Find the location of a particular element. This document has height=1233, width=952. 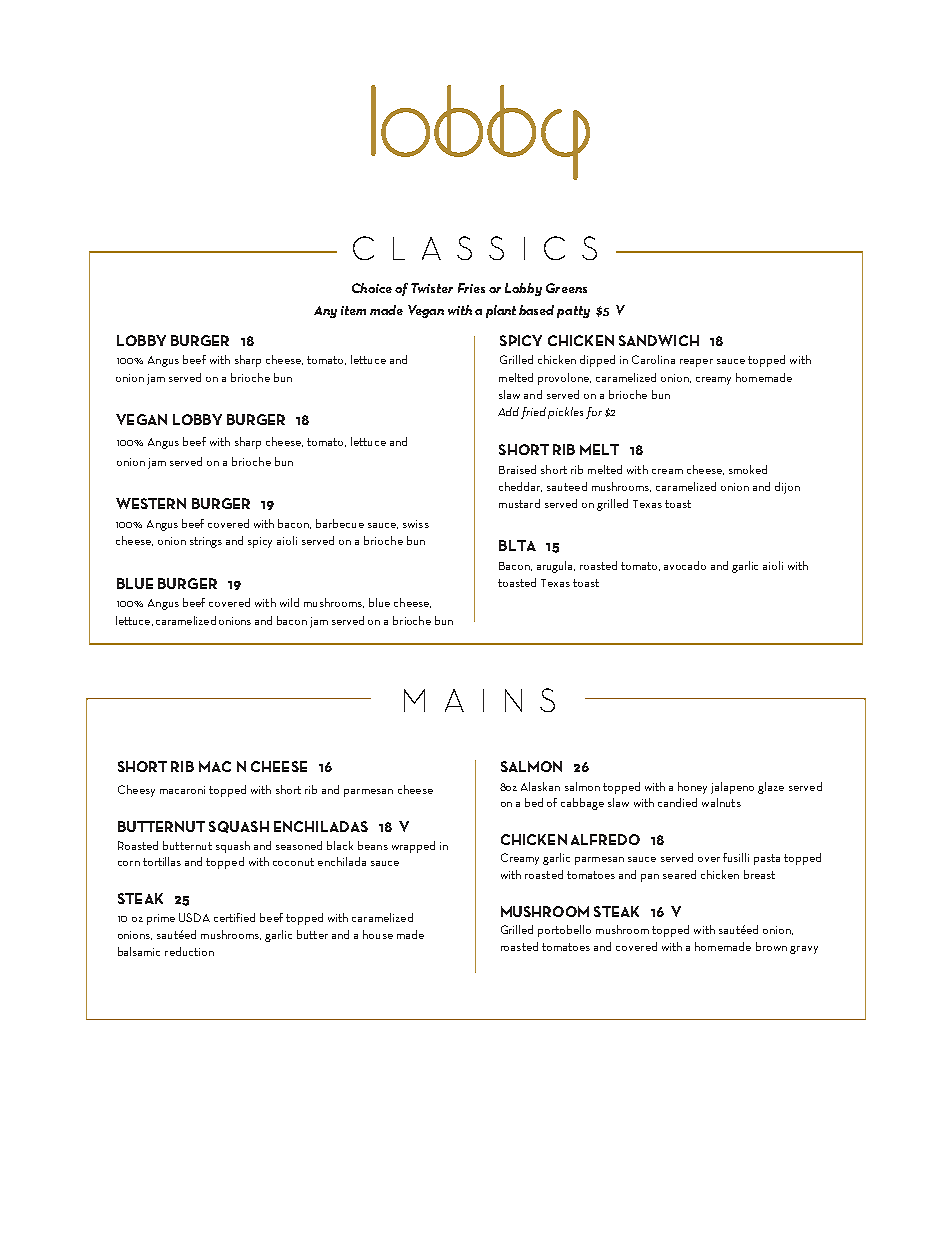

strings is located at coordinates (206, 542).
